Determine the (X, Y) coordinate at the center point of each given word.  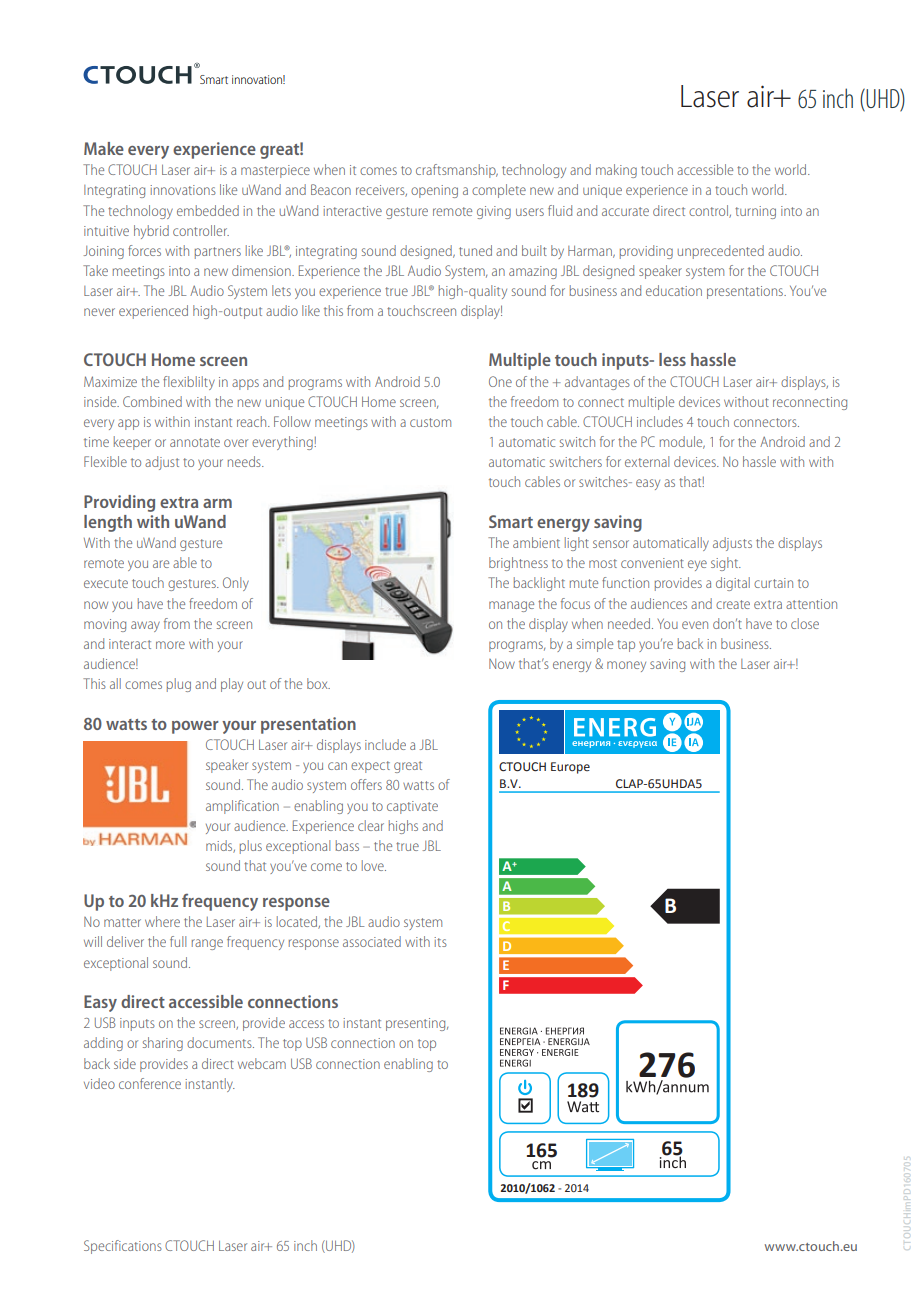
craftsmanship (457, 171)
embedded (208, 210)
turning (755, 212)
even (695, 625)
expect (370, 767)
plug (179, 685)
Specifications (123, 1247)
